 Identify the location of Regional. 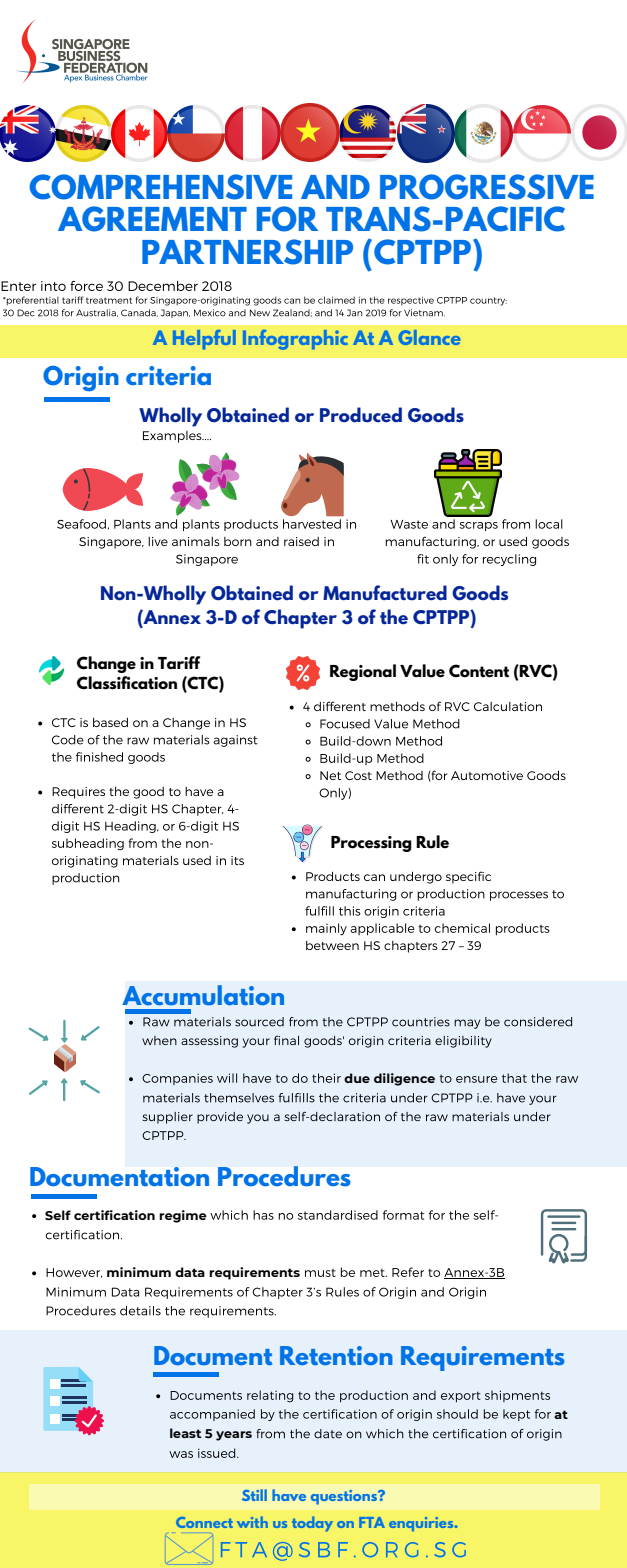
(363, 672).
